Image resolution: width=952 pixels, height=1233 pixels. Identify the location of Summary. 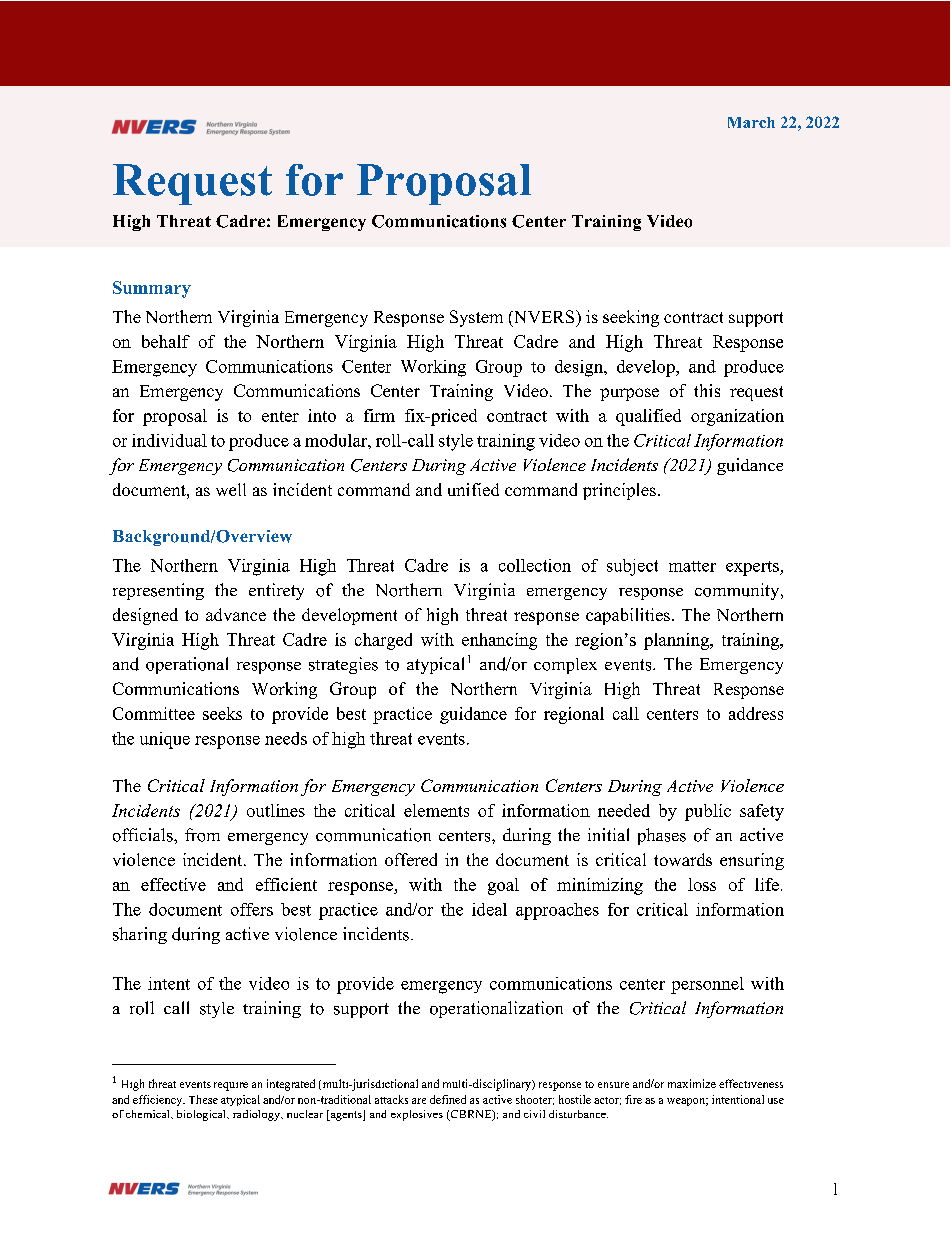
(152, 289).
